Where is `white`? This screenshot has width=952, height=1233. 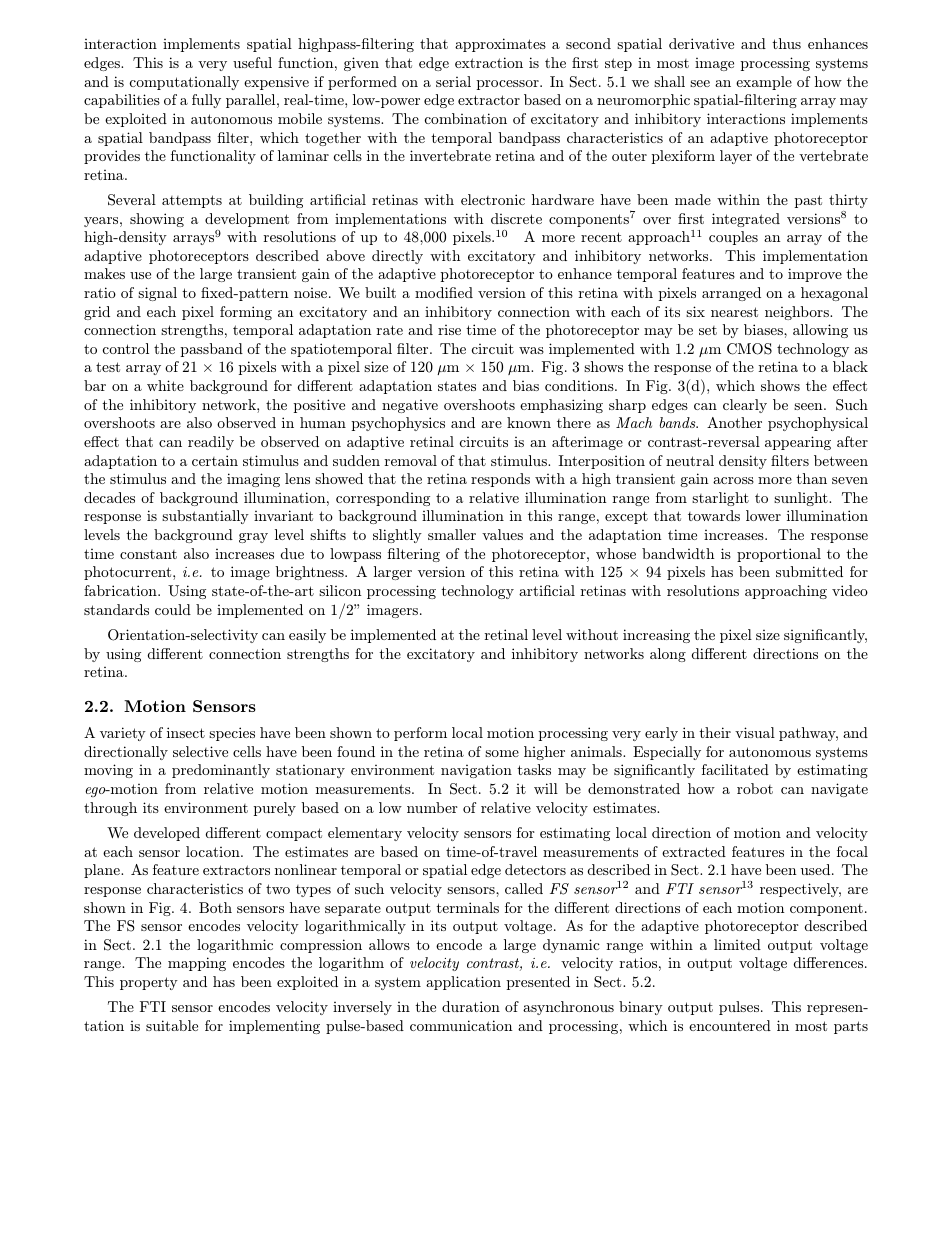 white is located at coordinates (165, 385).
